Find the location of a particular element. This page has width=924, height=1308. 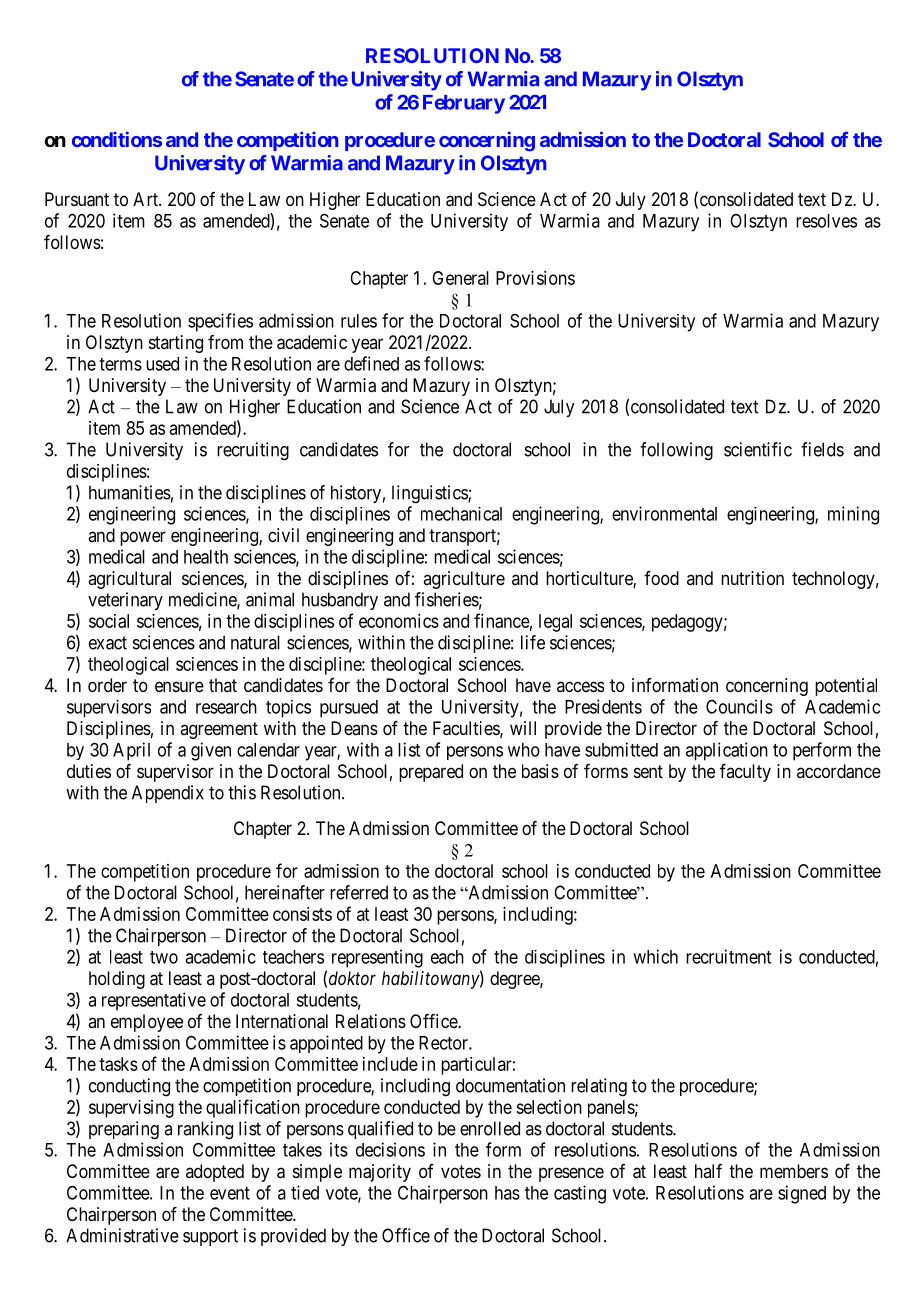

resolves is located at coordinates (826, 221).
